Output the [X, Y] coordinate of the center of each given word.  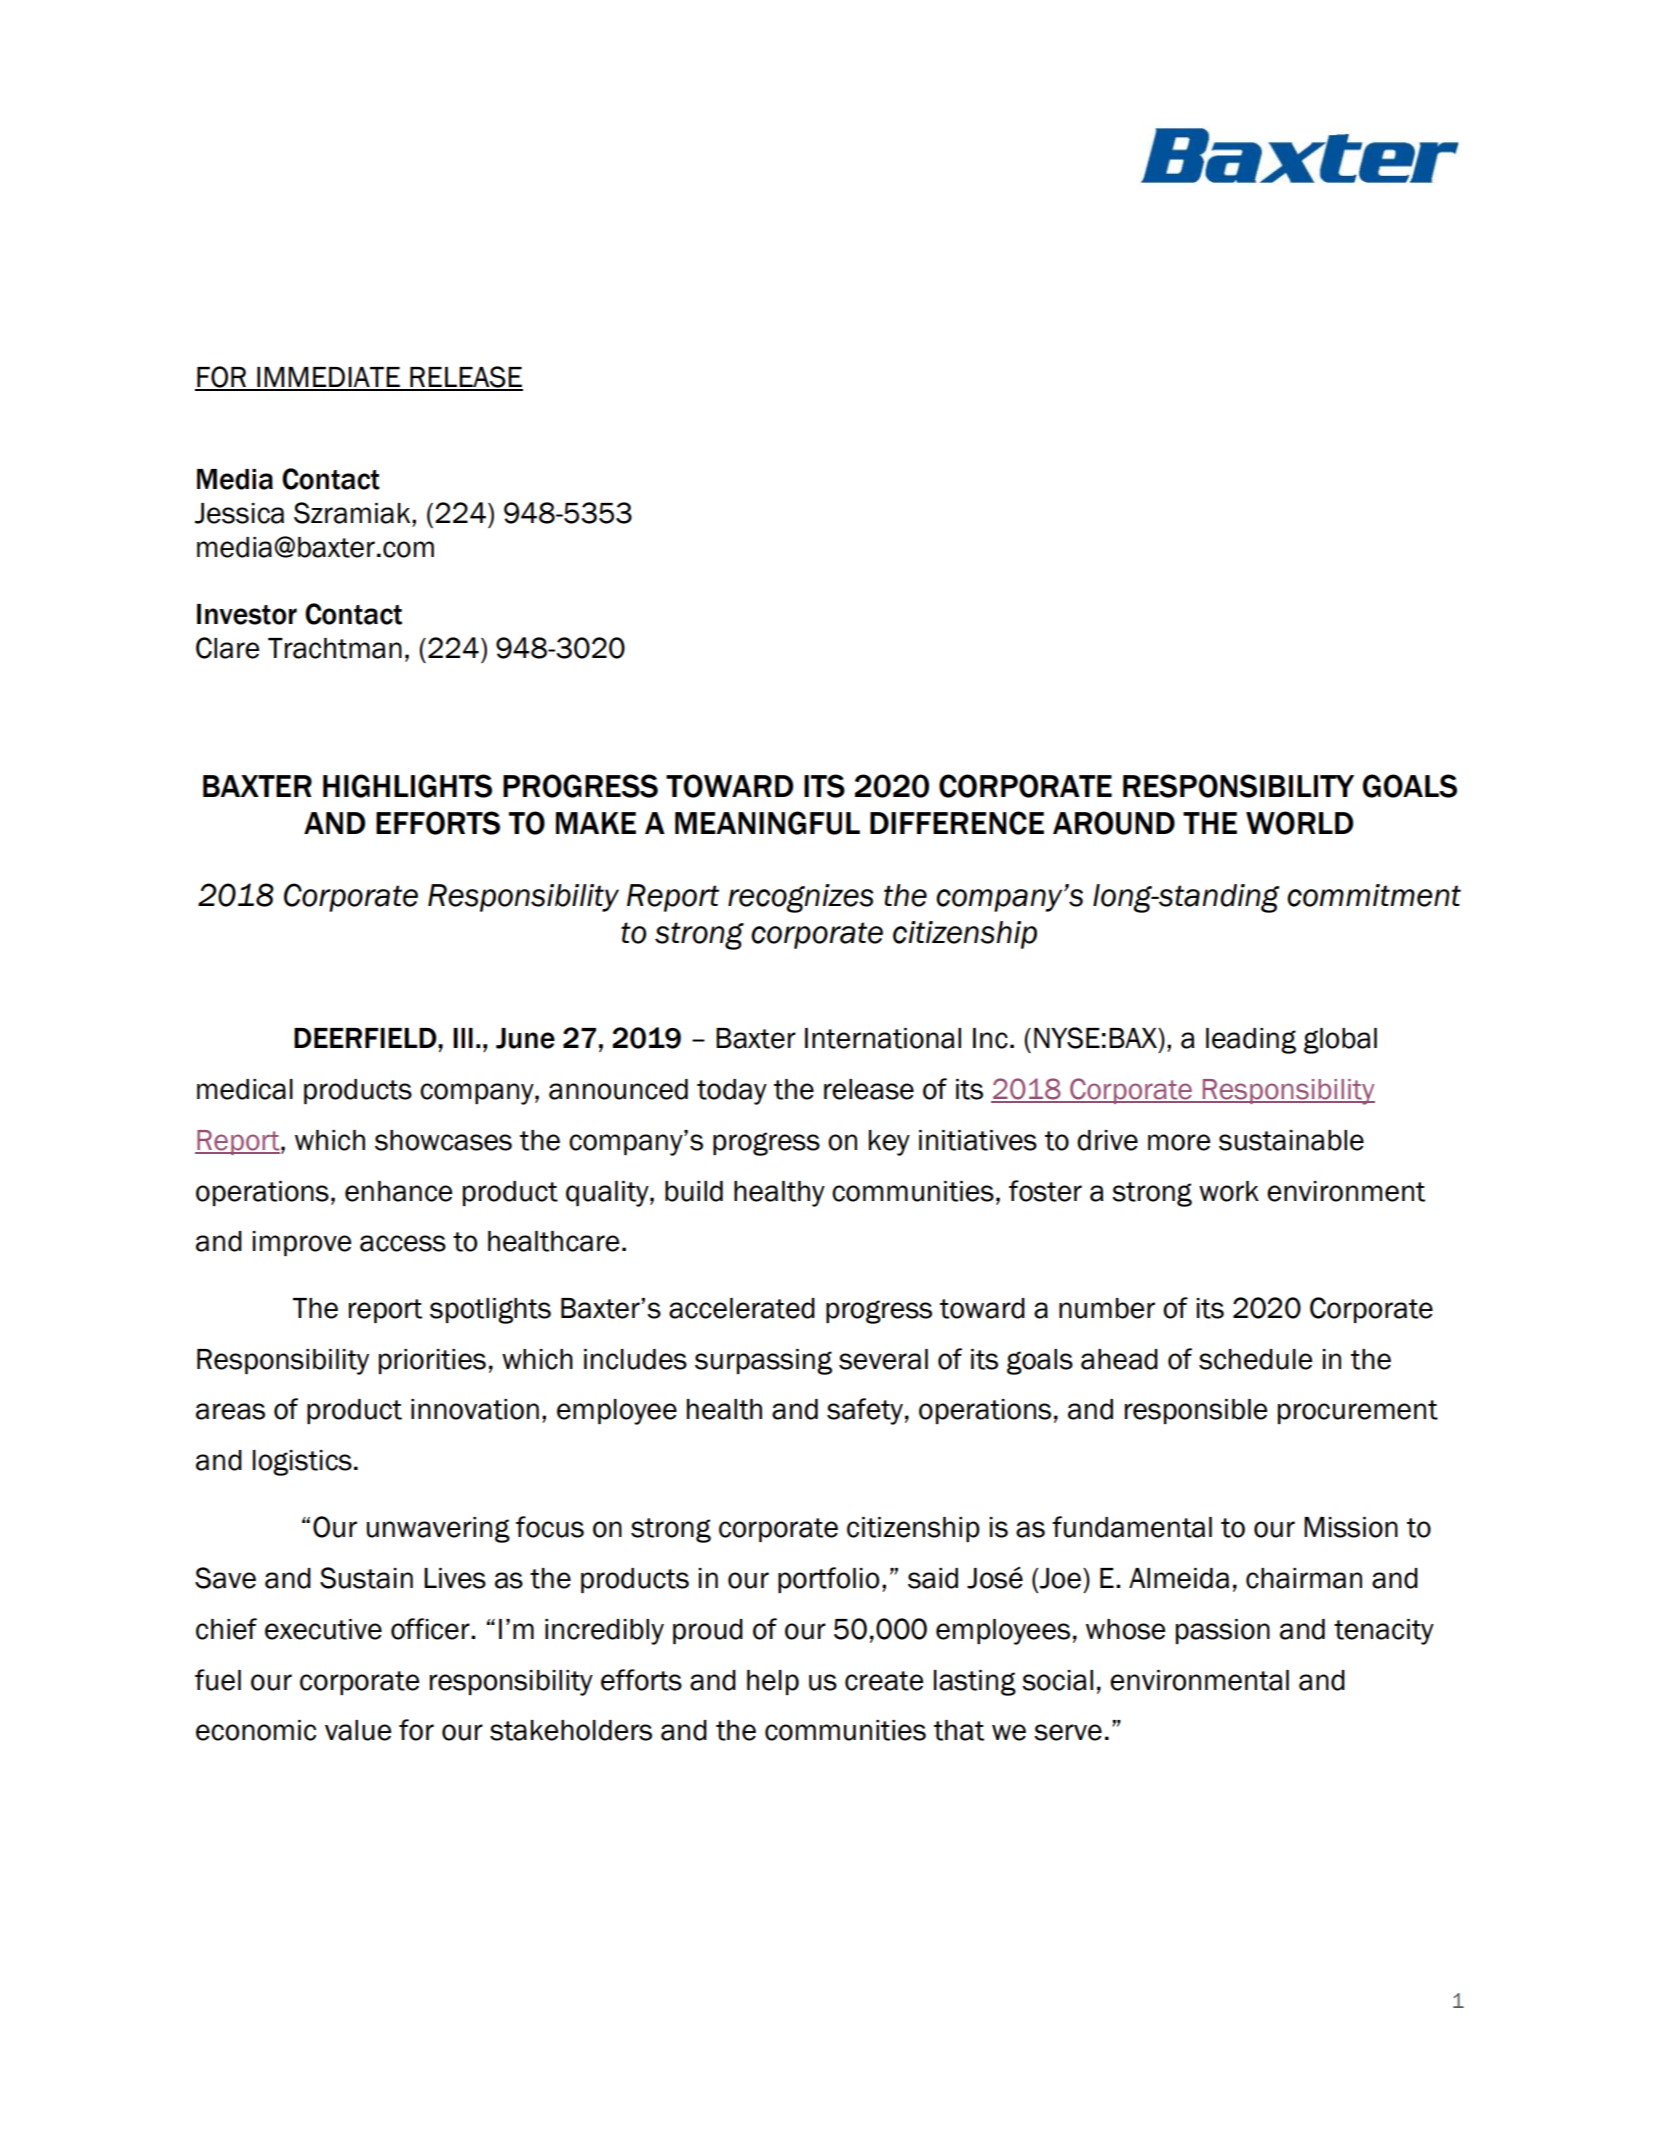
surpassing [763, 1362]
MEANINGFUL [767, 823]
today [732, 1092]
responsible [1196, 1411]
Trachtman [335, 648]
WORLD [1299, 823]
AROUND [1114, 823]
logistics [302, 1463]
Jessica [239, 513]
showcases [443, 1140]
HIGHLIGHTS [407, 786]
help [773, 1682]
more [1179, 1142]
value [358, 1730]
